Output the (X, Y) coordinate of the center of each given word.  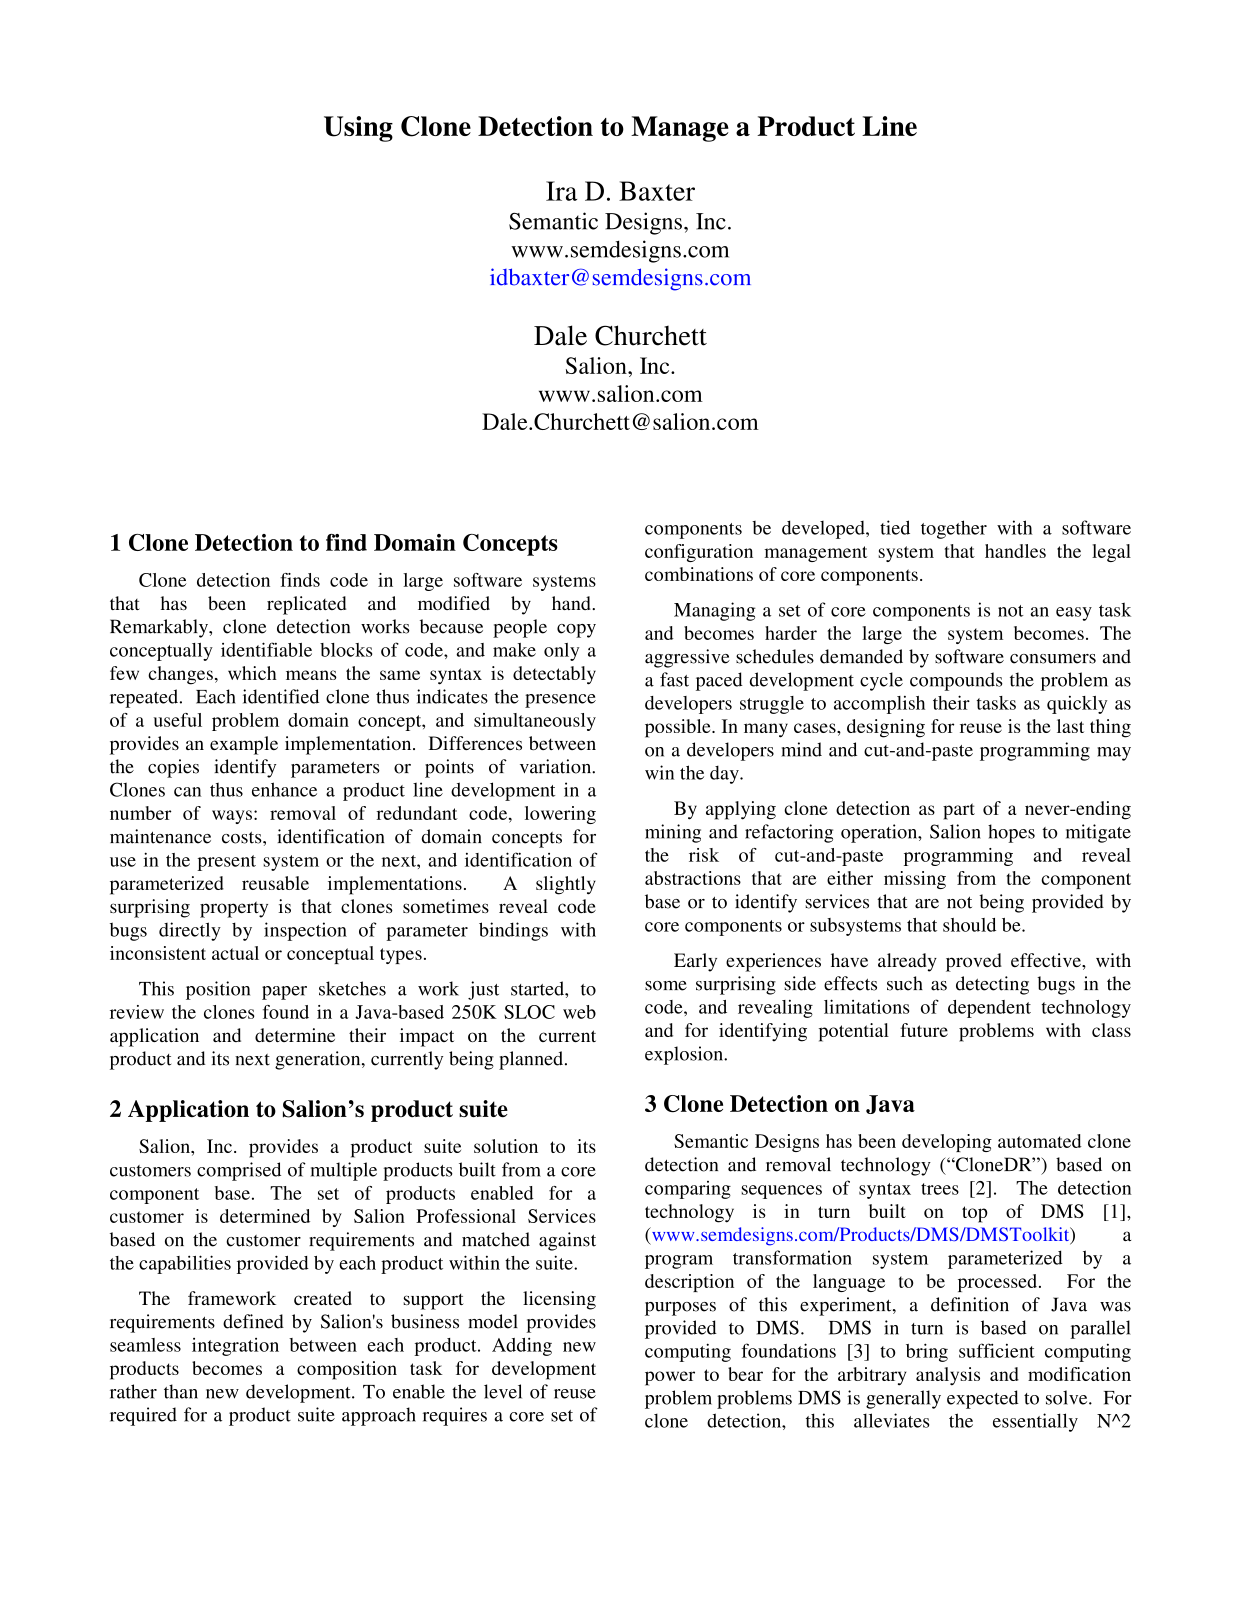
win (659, 772)
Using (358, 129)
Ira (561, 191)
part (959, 811)
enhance (284, 789)
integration (235, 1347)
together (954, 529)
